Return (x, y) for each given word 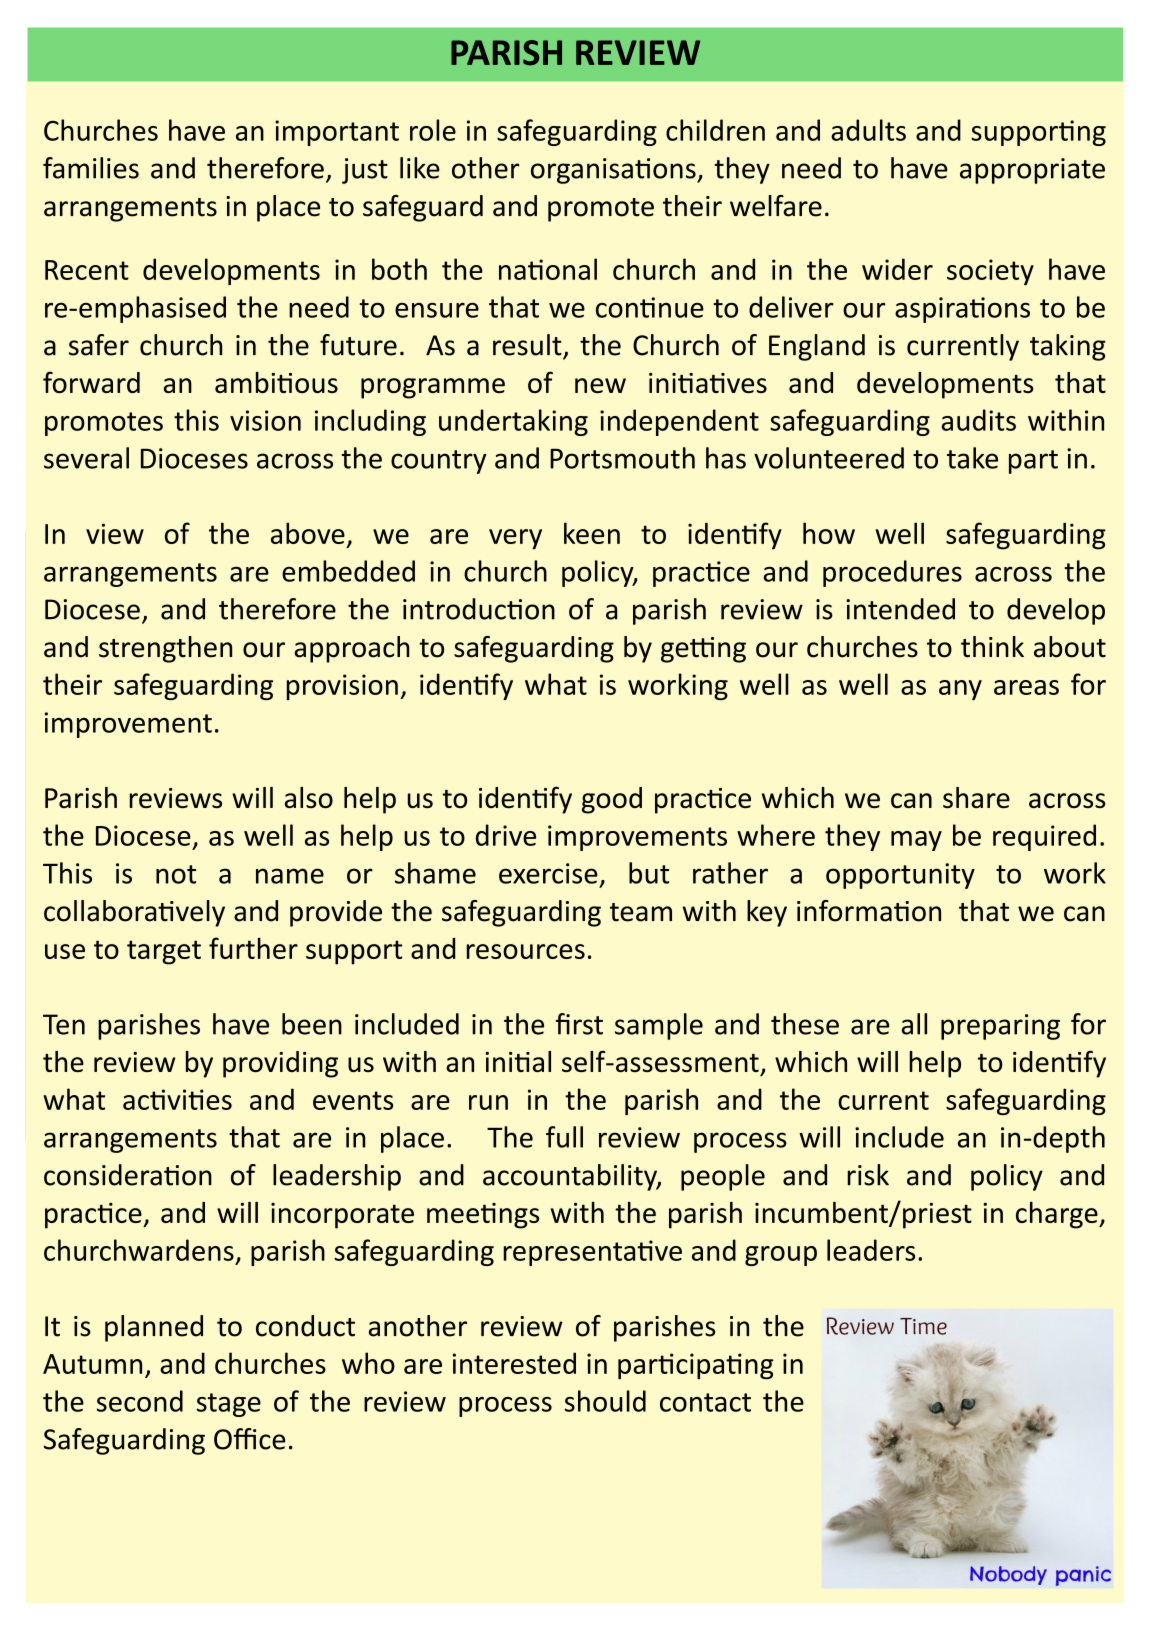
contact (705, 1402)
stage (229, 1405)
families (91, 168)
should (605, 1401)
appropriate (1032, 171)
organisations (614, 171)
